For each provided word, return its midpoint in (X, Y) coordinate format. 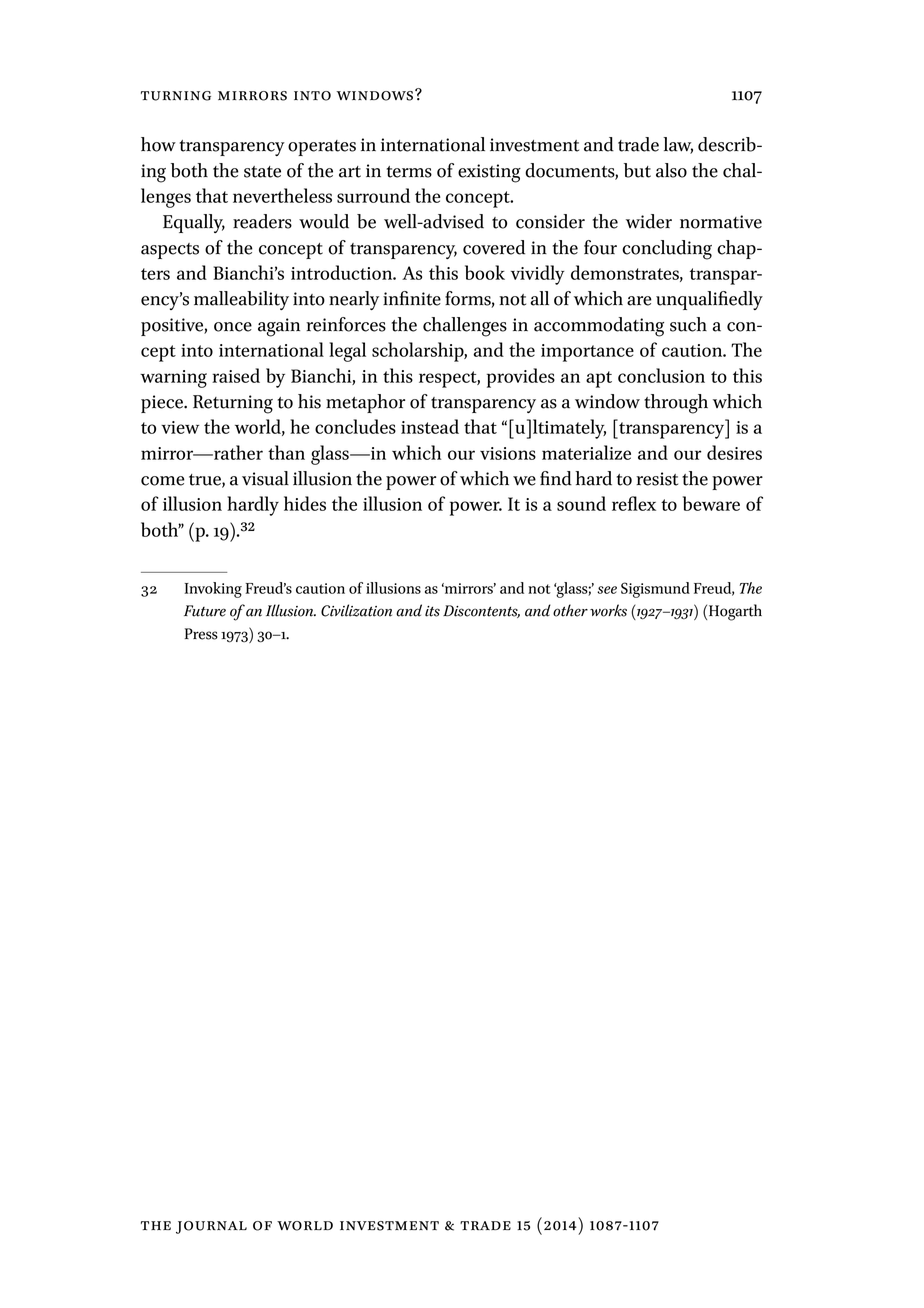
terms (409, 172)
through (676, 404)
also (671, 170)
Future (205, 611)
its (432, 611)
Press (201, 634)
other (570, 610)
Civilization (356, 610)
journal (211, 1227)
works (608, 610)
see (607, 590)
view (180, 427)
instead (430, 426)
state (262, 172)
